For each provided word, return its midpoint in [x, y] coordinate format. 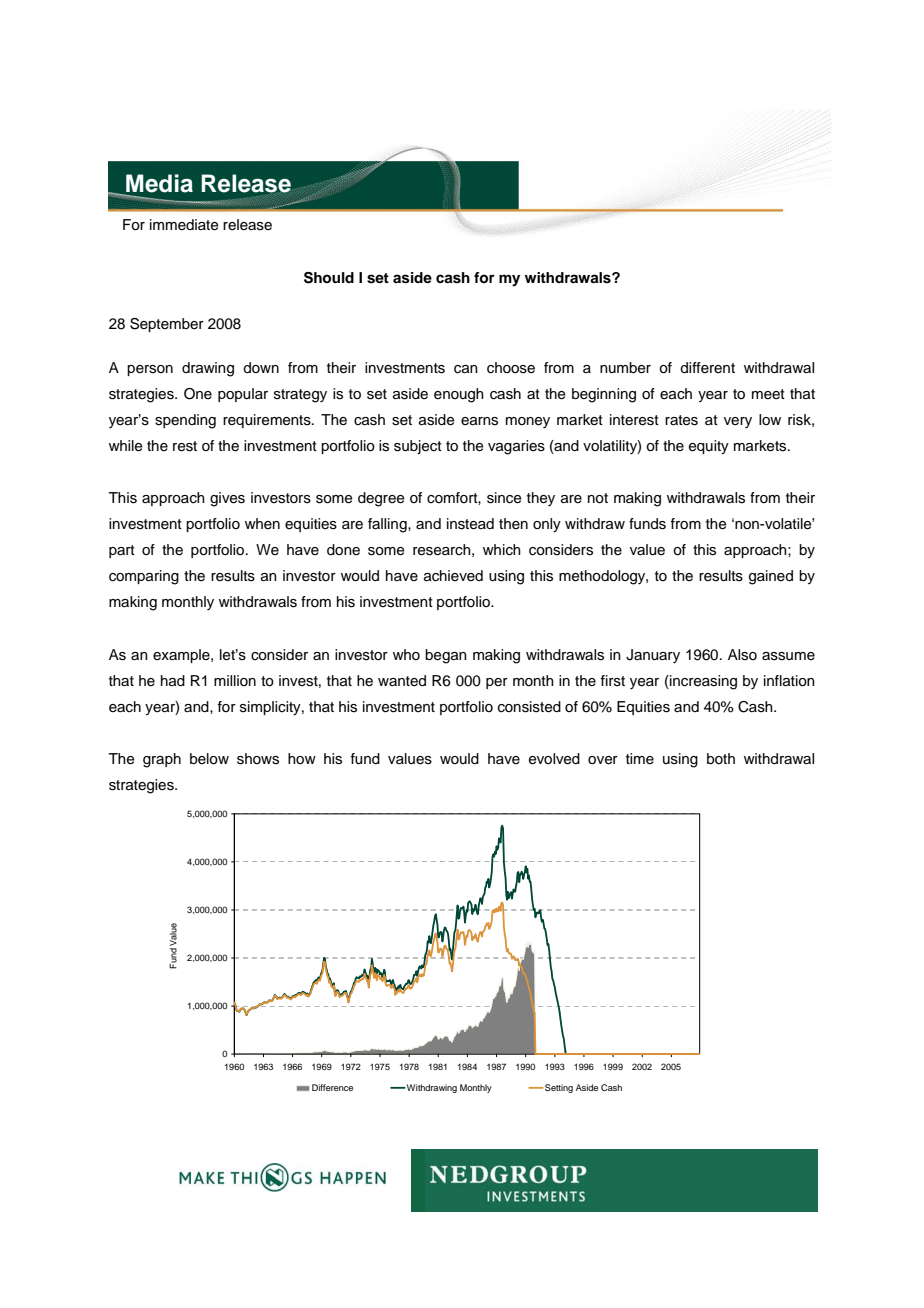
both [721, 759]
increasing [702, 682]
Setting [559, 1088]
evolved [554, 759]
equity [709, 447]
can [466, 369]
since [504, 498]
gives [227, 499]
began [446, 656]
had [173, 681]
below [209, 759]
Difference [332, 1087]
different [707, 368]
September [167, 325]
